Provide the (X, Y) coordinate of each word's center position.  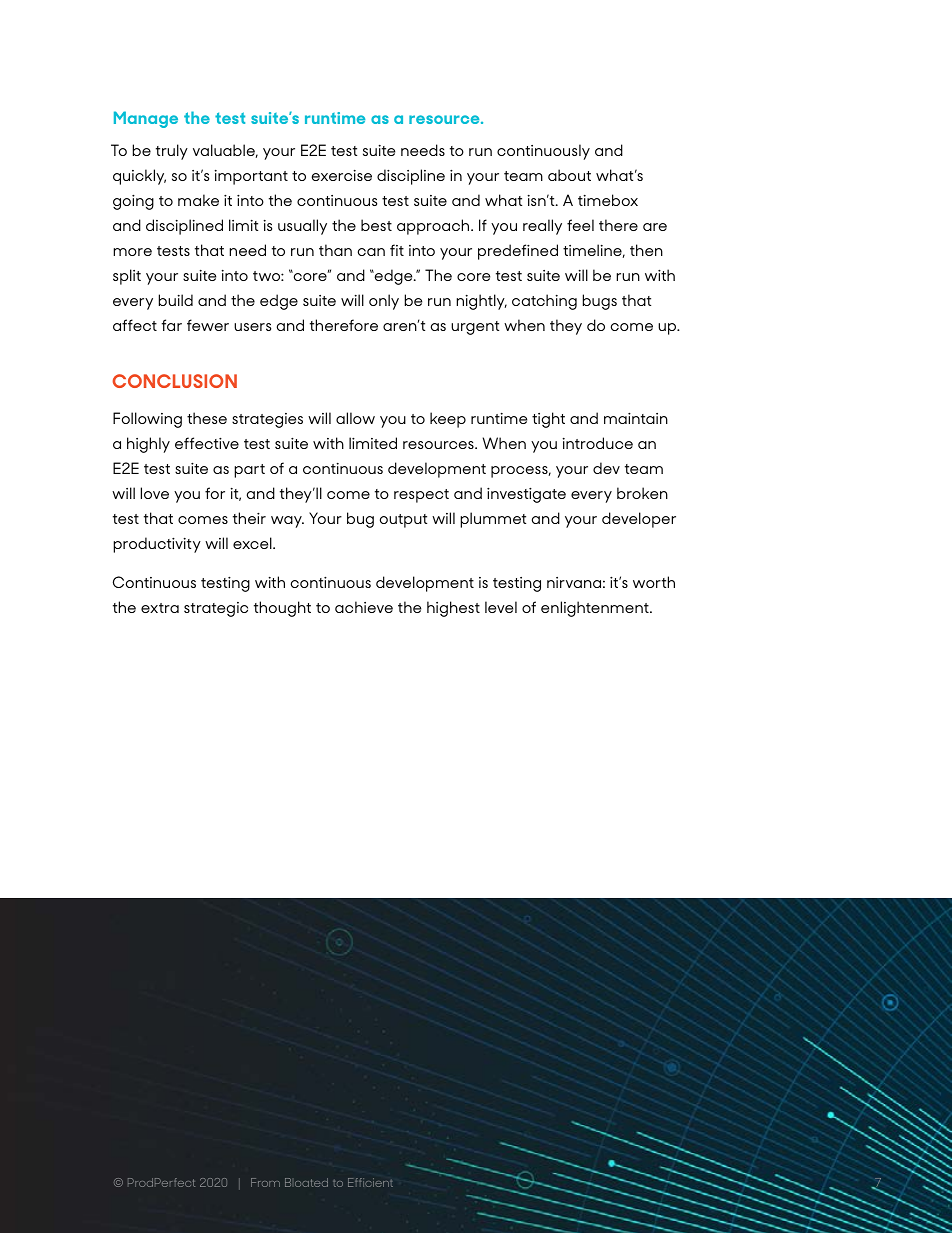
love (155, 493)
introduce (597, 443)
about (569, 175)
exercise (342, 175)
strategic (216, 609)
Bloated (306, 1182)
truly (172, 152)
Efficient (370, 1182)
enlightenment (596, 609)
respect (421, 496)
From (265, 1182)
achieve (364, 607)
